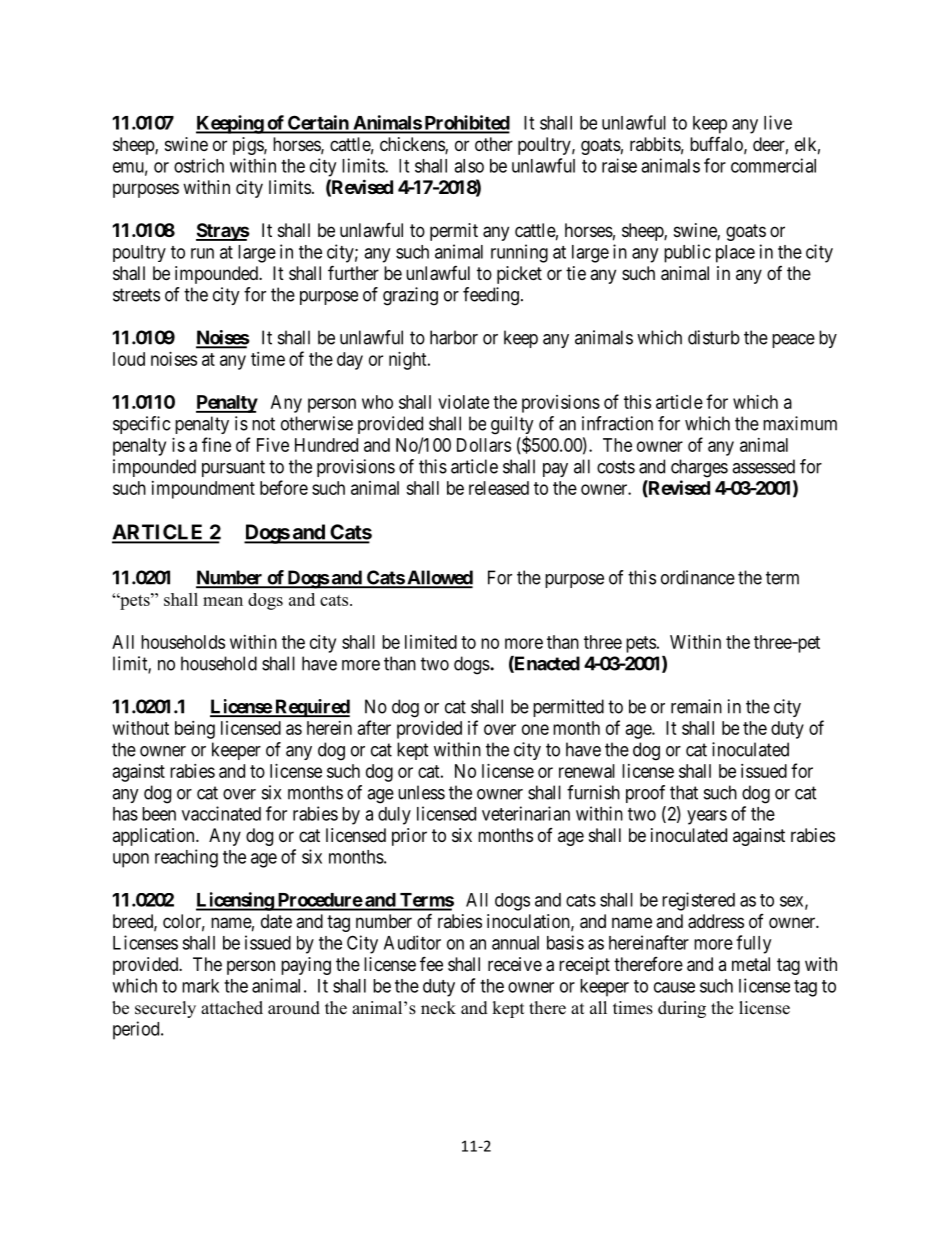 This screenshot has width=952, height=1233. I want to click on chickens, so click(413, 145).
